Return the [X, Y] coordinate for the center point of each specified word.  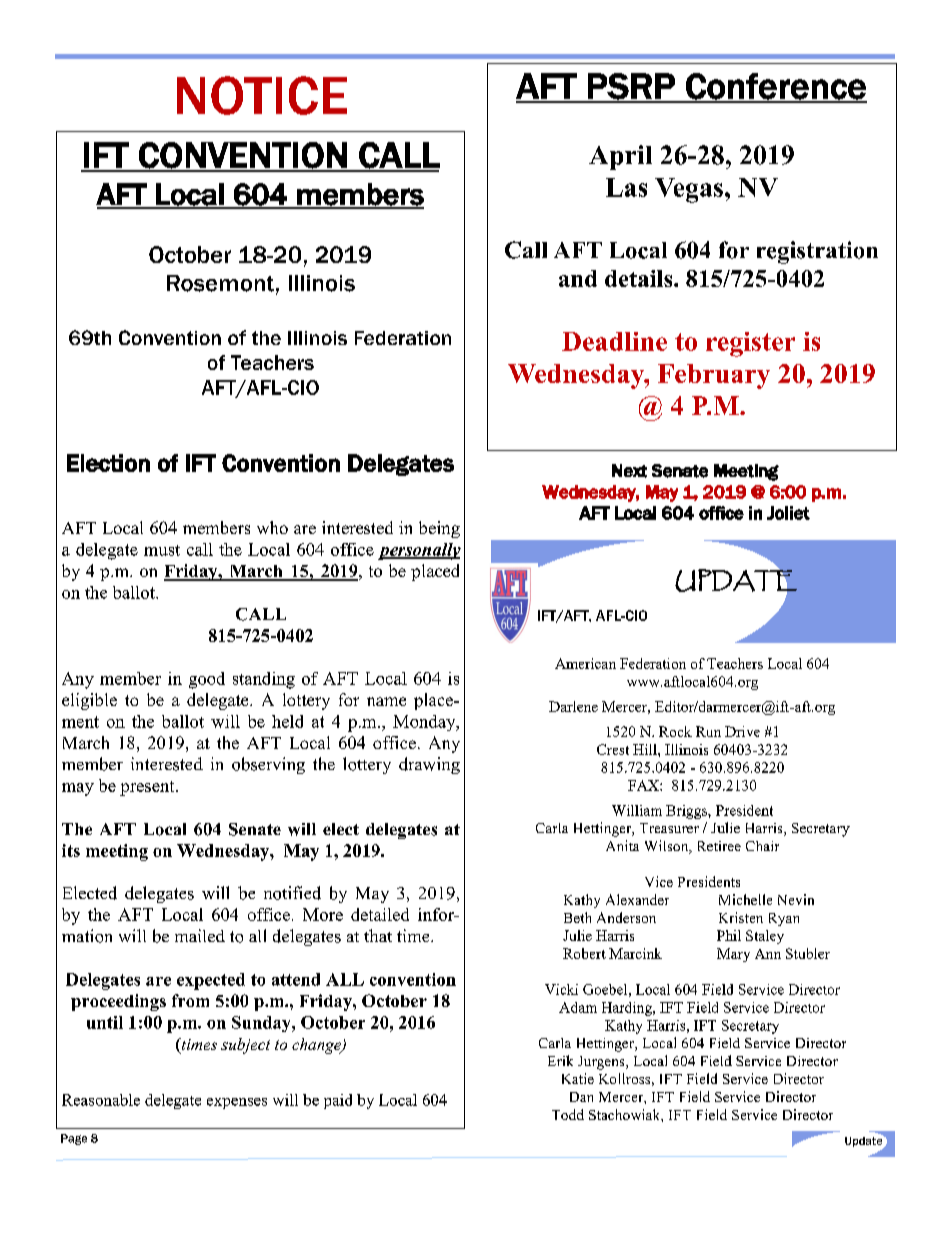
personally [419, 551]
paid [338, 1101]
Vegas [689, 190]
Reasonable [101, 1100]
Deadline [614, 341]
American [585, 663]
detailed [380, 914]
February [714, 376]
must [162, 550]
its [71, 850]
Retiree [719, 846]
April [620, 157]
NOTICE [262, 95]
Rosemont [220, 283]
